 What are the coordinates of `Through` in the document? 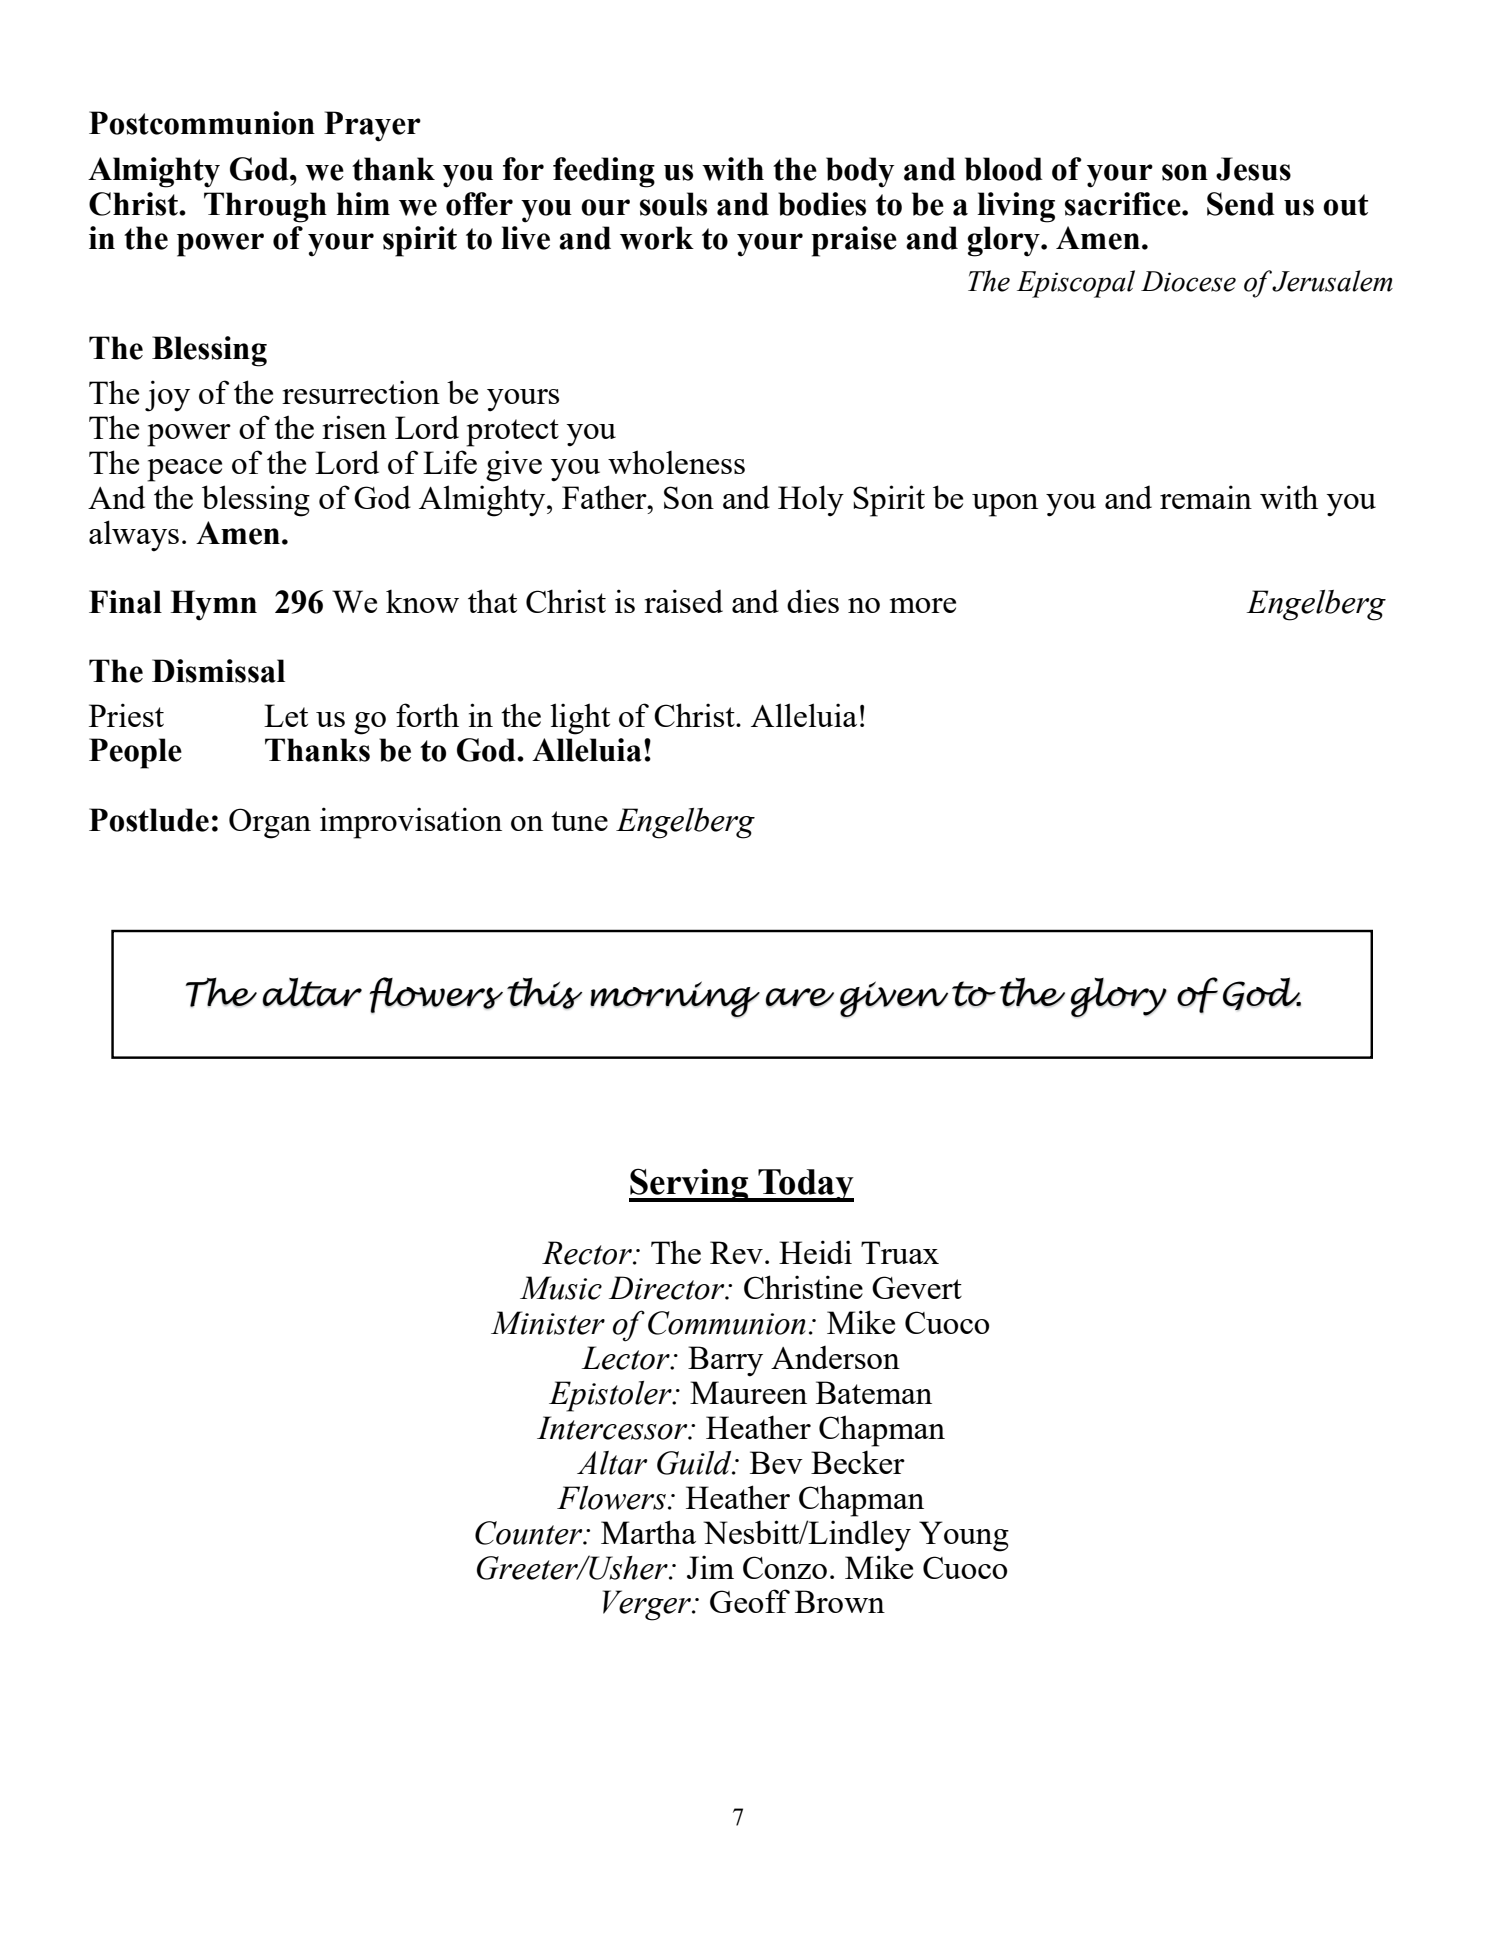 It's located at (265, 207).
